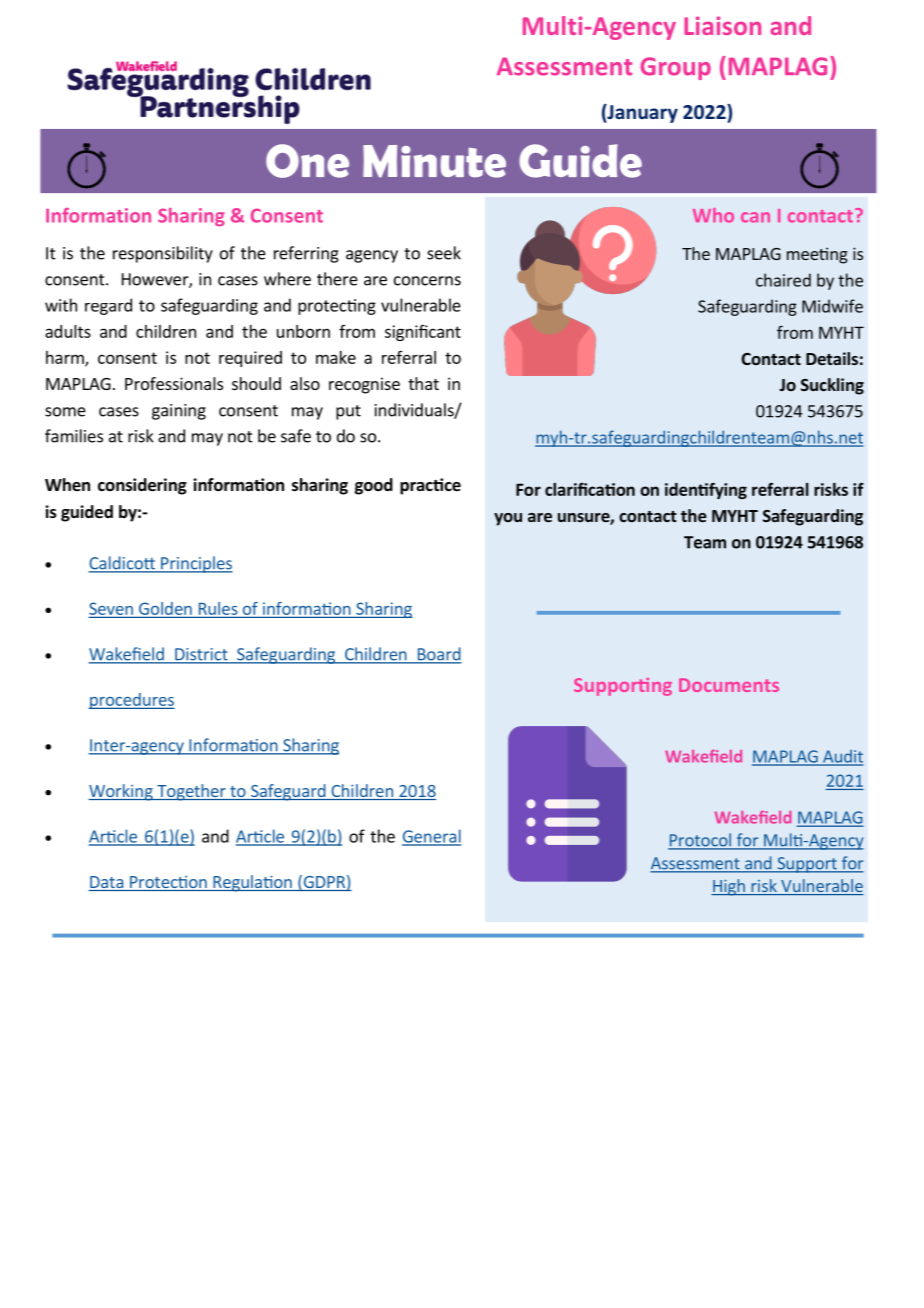 The width and height of the document is (924, 1308). I want to click on Liaison, so click(722, 25).
